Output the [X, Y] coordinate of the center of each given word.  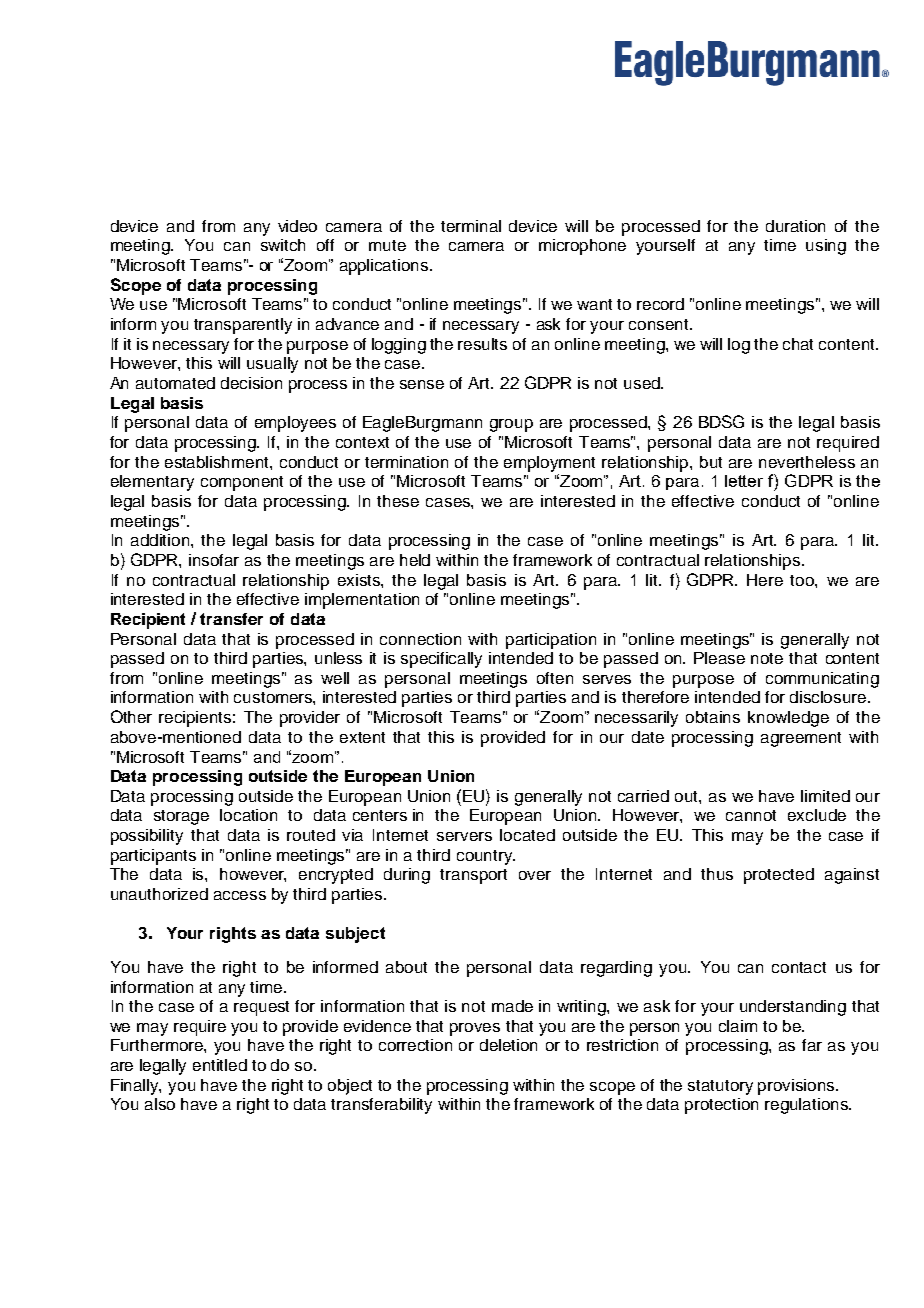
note [767, 658]
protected [779, 876]
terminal [471, 226]
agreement [801, 739]
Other [131, 716]
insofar [214, 560]
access [240, 895]
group [511, 425]
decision [251, 383]
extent [362, 737]
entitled [220, 1065]
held [415, 560]
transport [473, 876]
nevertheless [807, 462]
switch [283, 245]
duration [795, 226]
